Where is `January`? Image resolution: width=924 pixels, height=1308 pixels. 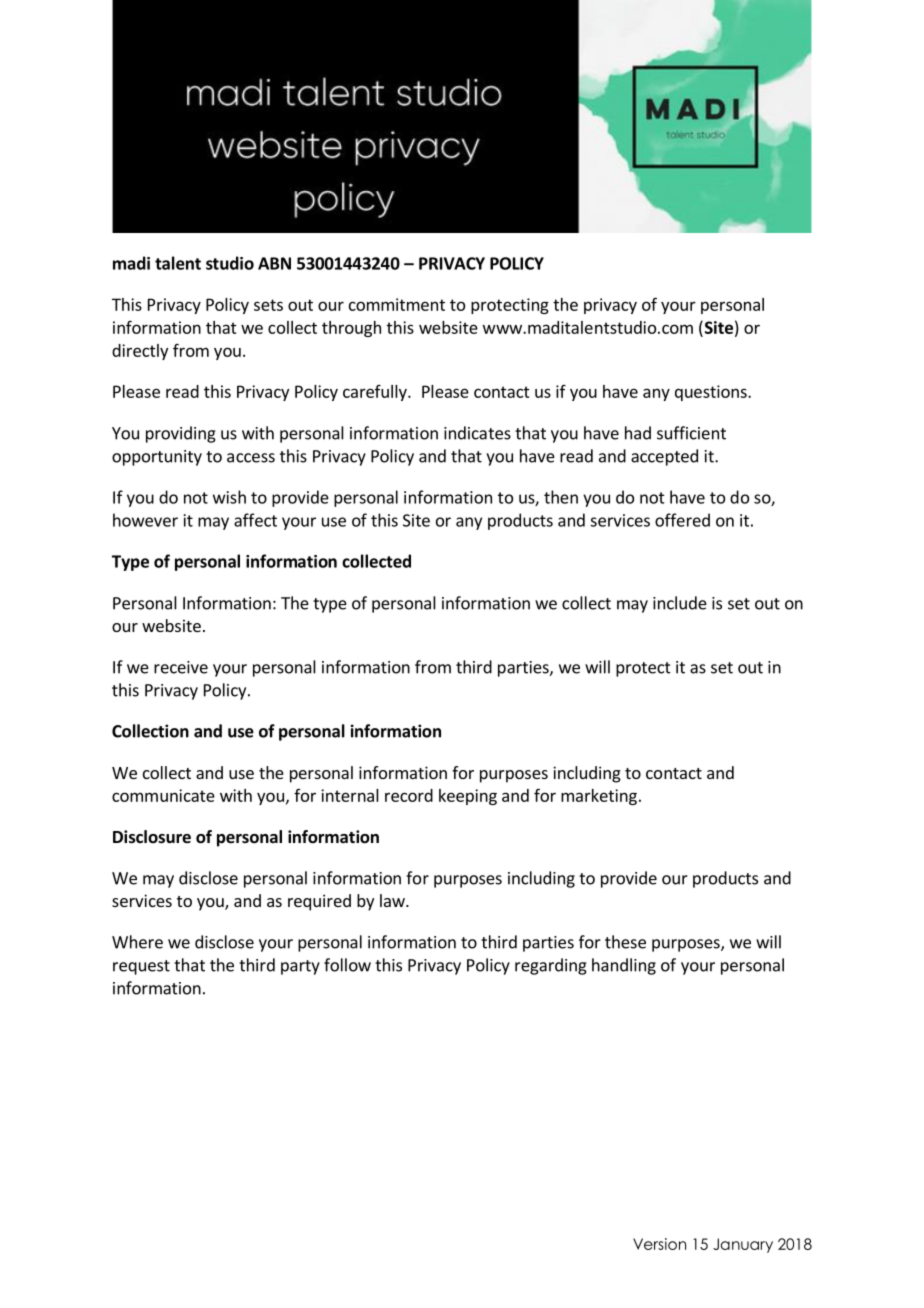 January is located at coordinates (743, 1245).
